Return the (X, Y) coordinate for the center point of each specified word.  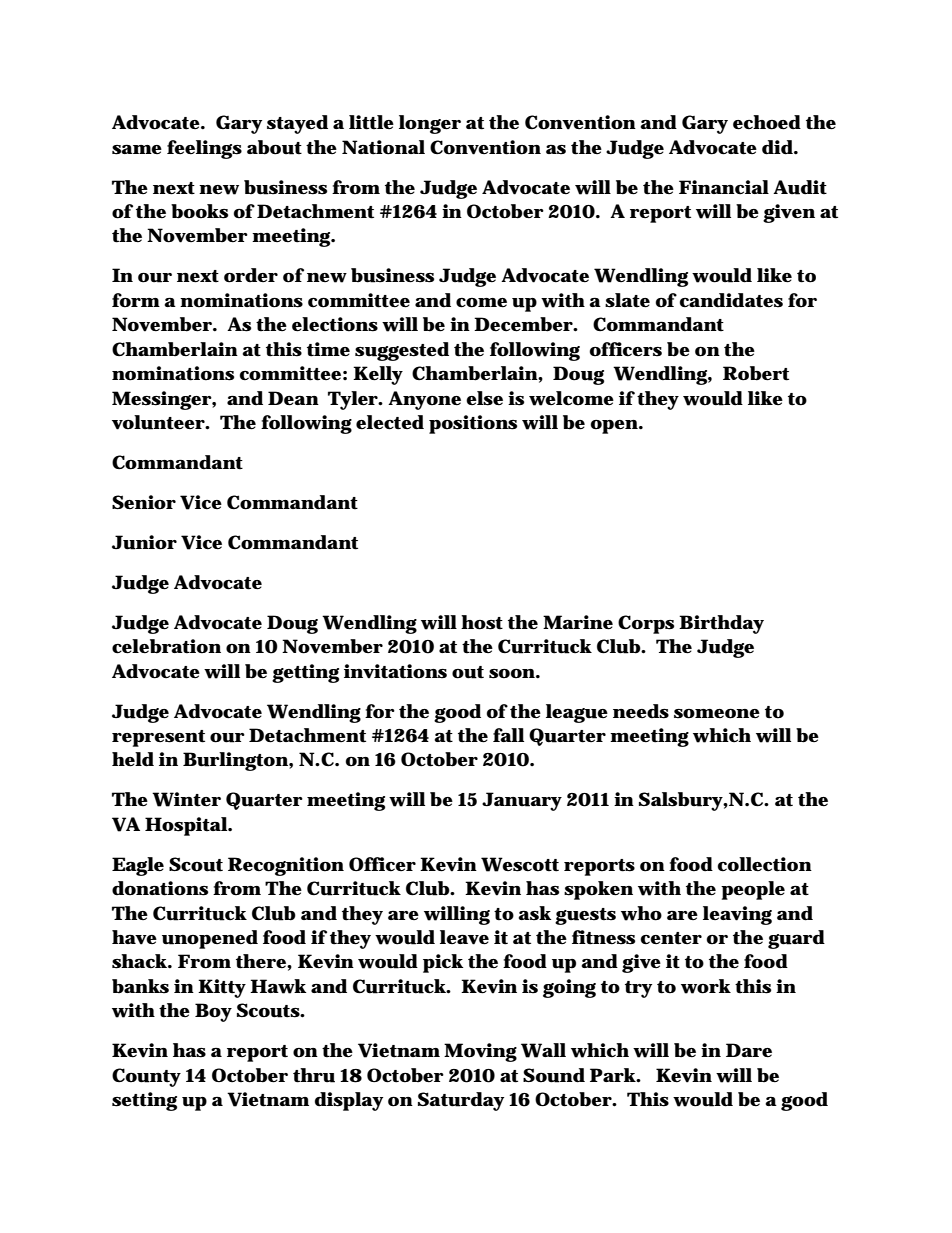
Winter (186, 799)
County (146, 1077)
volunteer (159, 422)
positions (473, 424)
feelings (204, 149)
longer (430, 124)
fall (508, 735)
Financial (724, 187)
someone (717, 714)
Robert (756, 373)
